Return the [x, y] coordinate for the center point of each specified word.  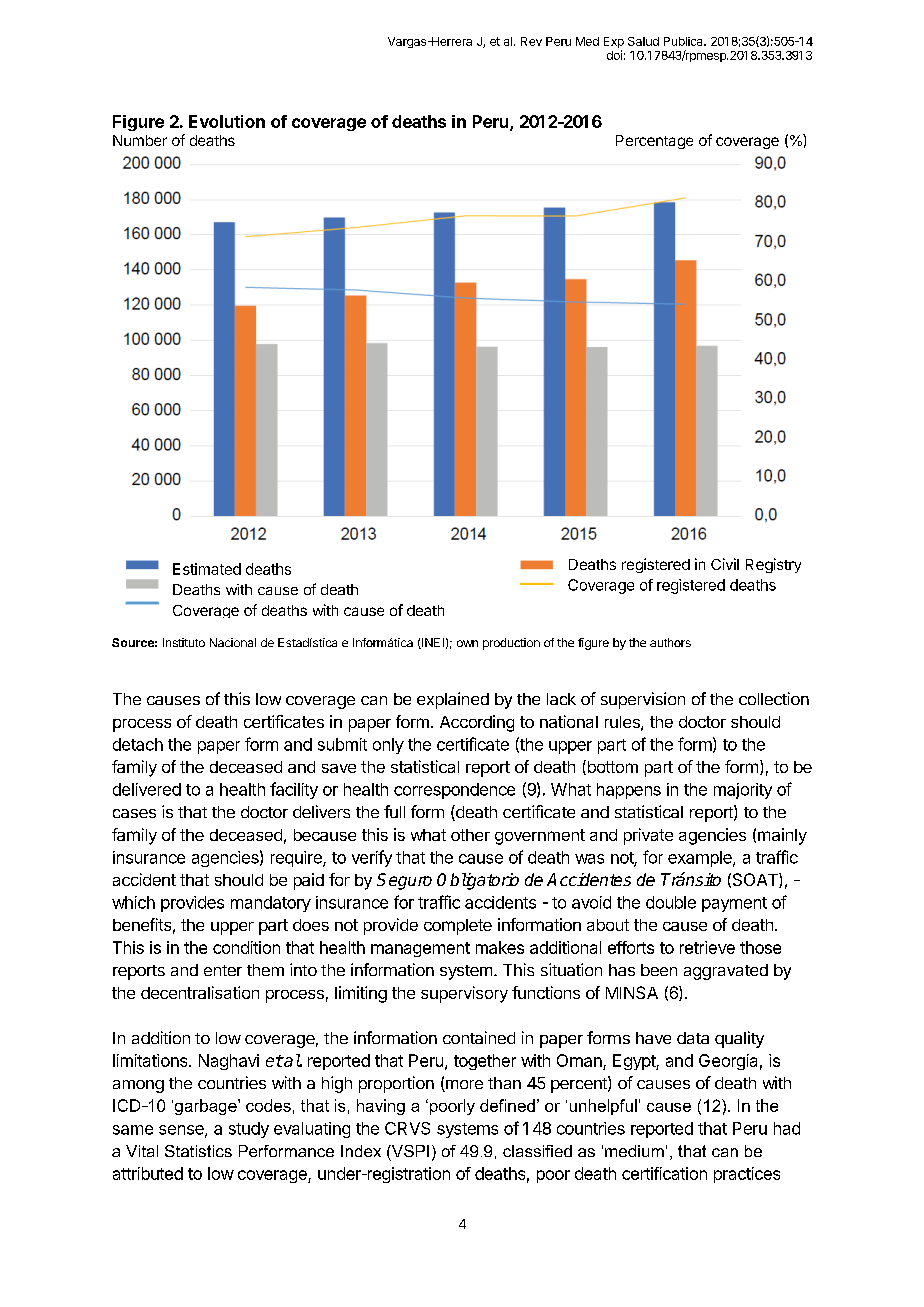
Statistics [198, 1151]
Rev [531, 41]
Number [140, 140]
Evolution [227, 121]
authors [670, 642]
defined [507, 1105]
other [470, 835]
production [511, 644]
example [701, 859]
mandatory [271, 904]
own [467, 643]
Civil [725, 564]
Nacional [233, 642]
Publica [684, 41]
